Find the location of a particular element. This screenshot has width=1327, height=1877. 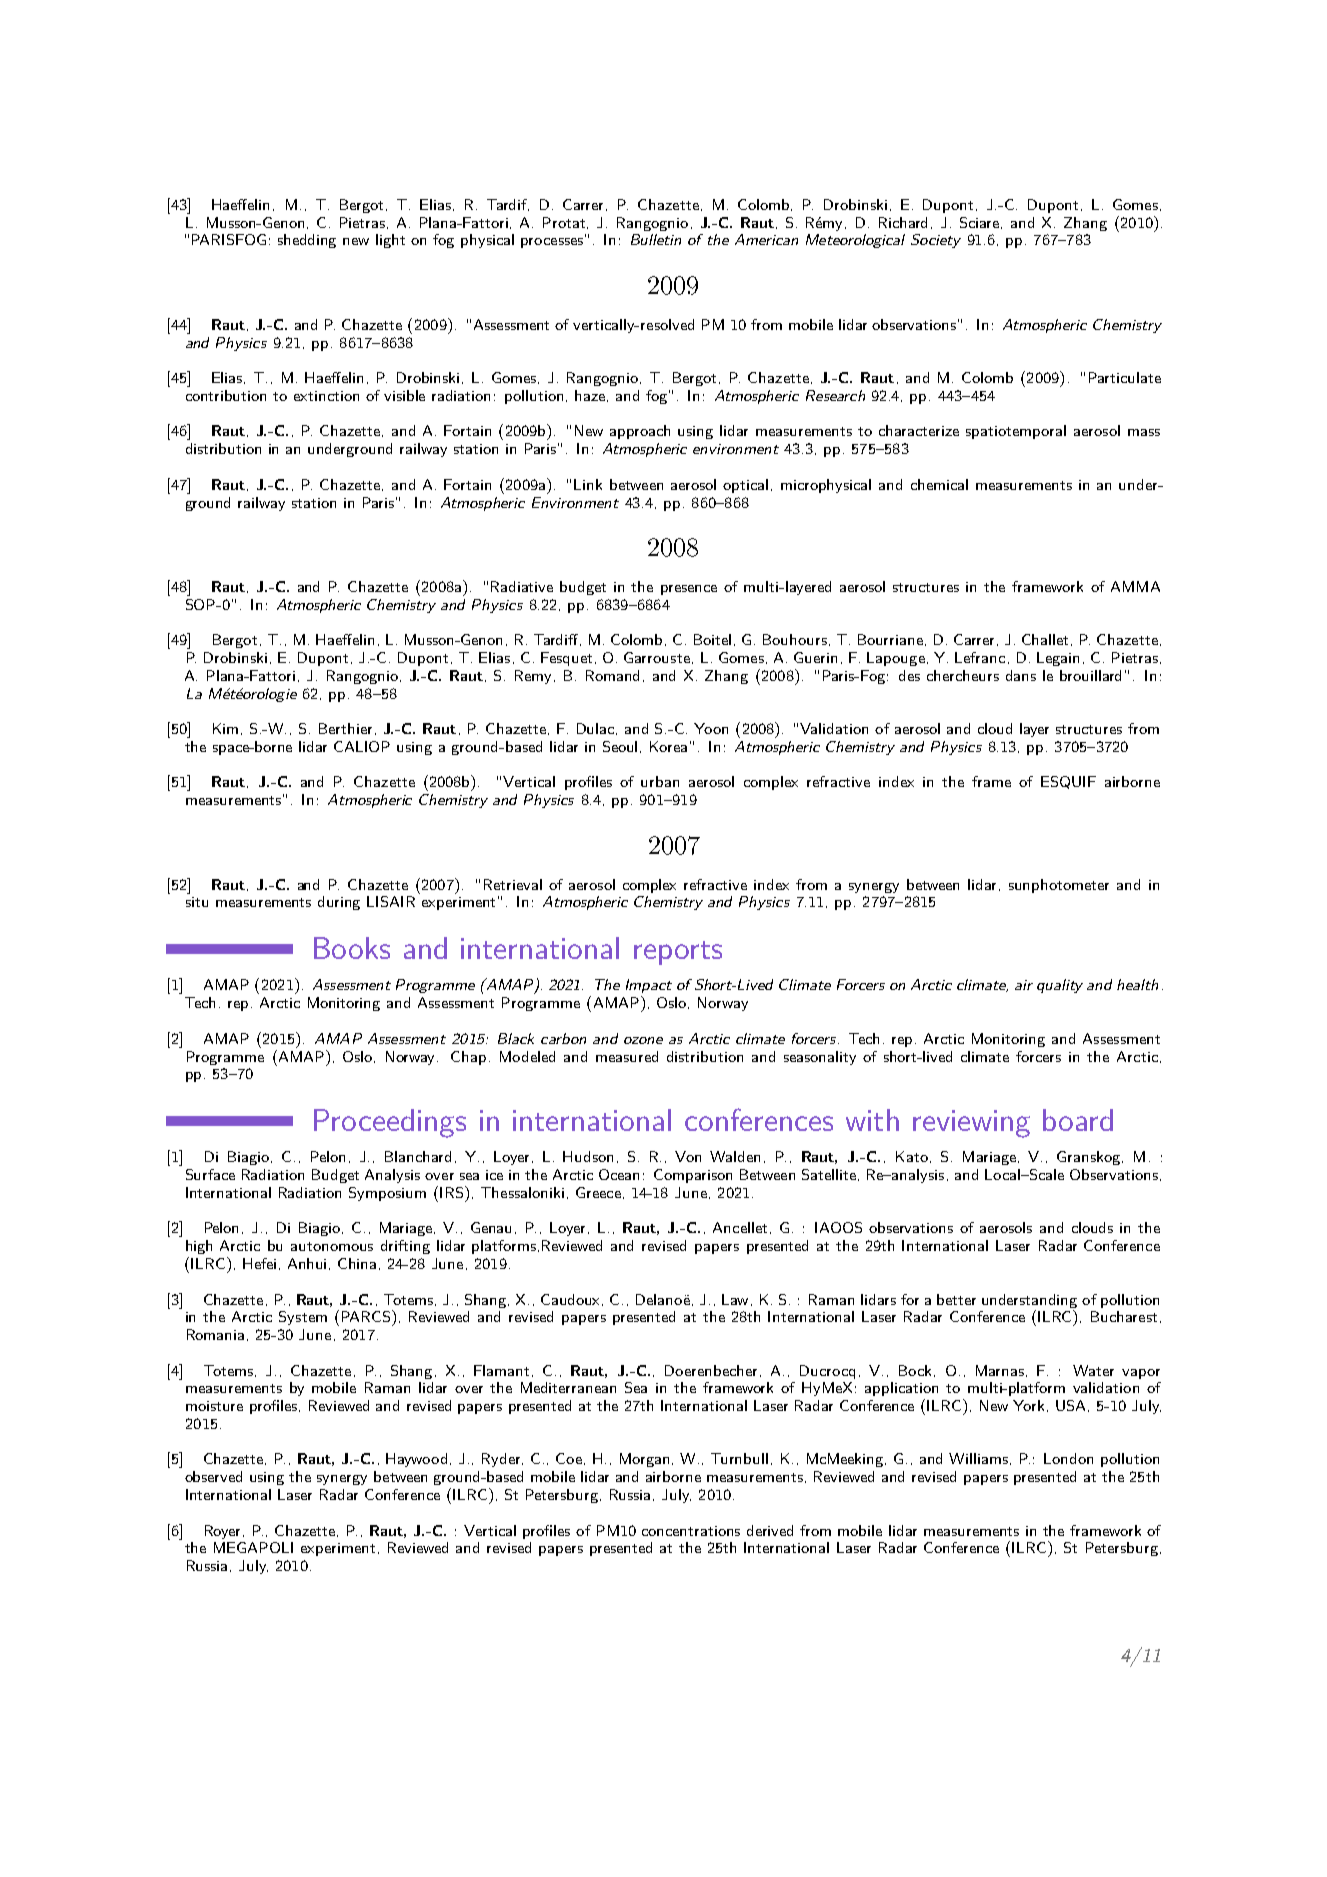

presence is located at coordinates (689, 590).
